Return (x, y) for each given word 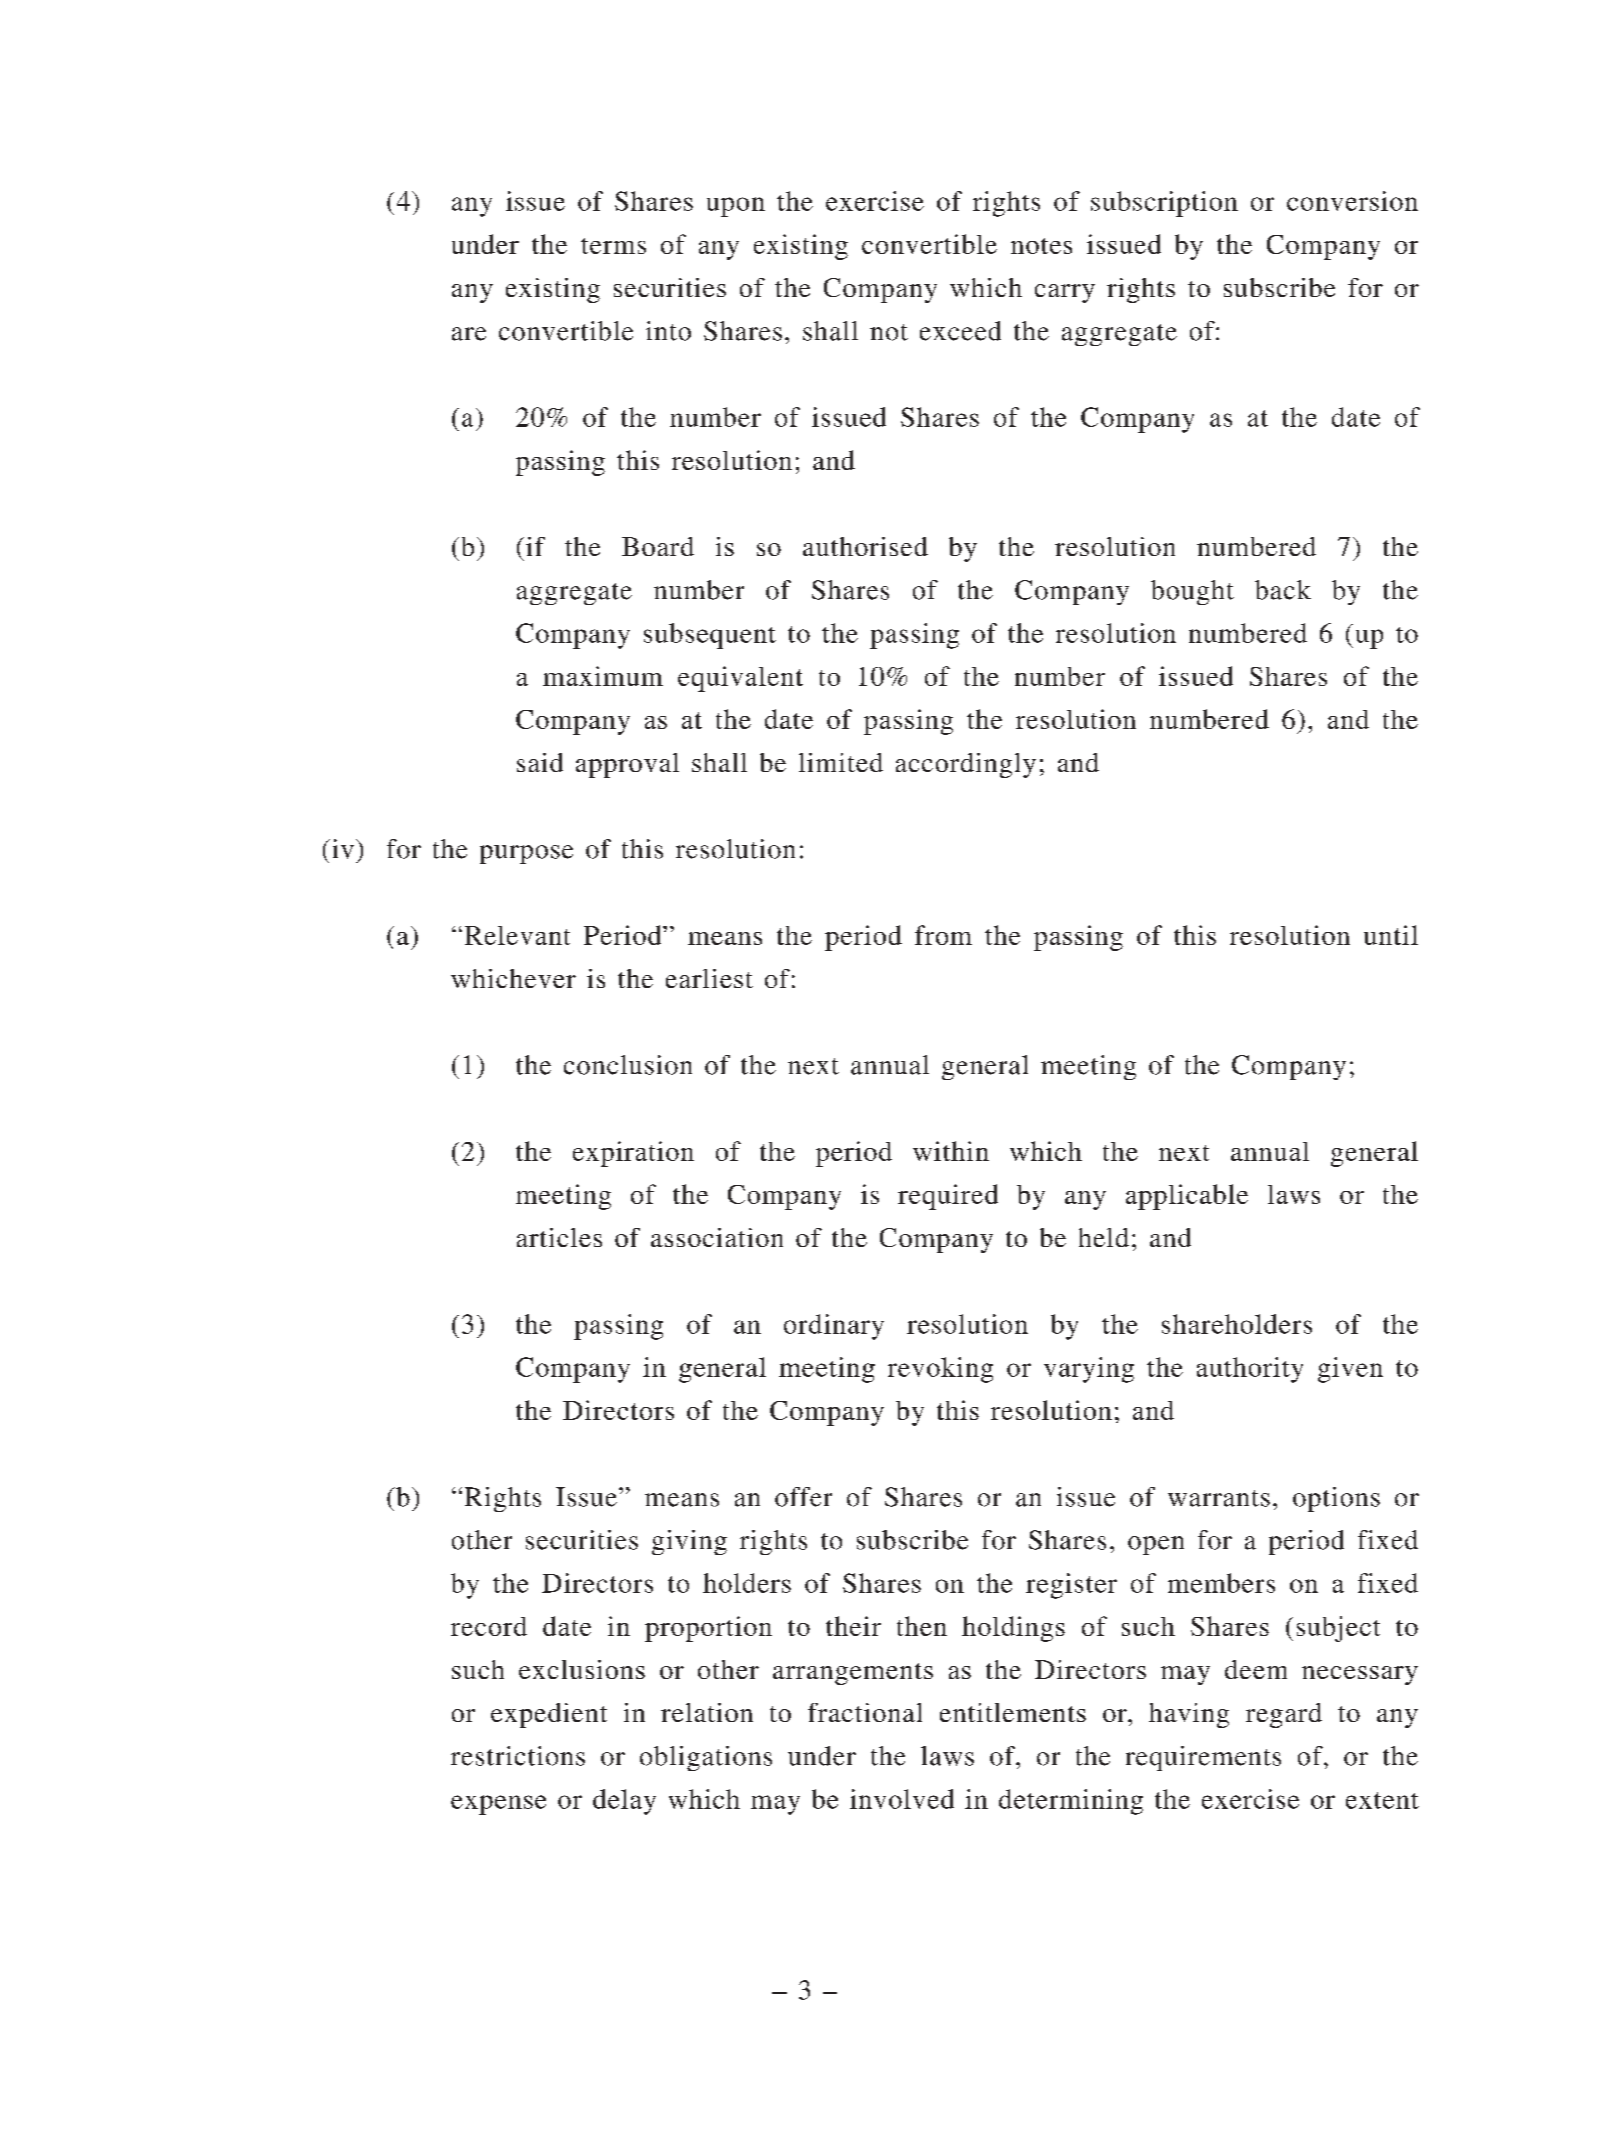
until (1391, 935)
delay (624, 1802)
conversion (1352, 201)
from (943, 935)
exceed (960, 331)
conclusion (628, 1065)
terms (613, 246)
